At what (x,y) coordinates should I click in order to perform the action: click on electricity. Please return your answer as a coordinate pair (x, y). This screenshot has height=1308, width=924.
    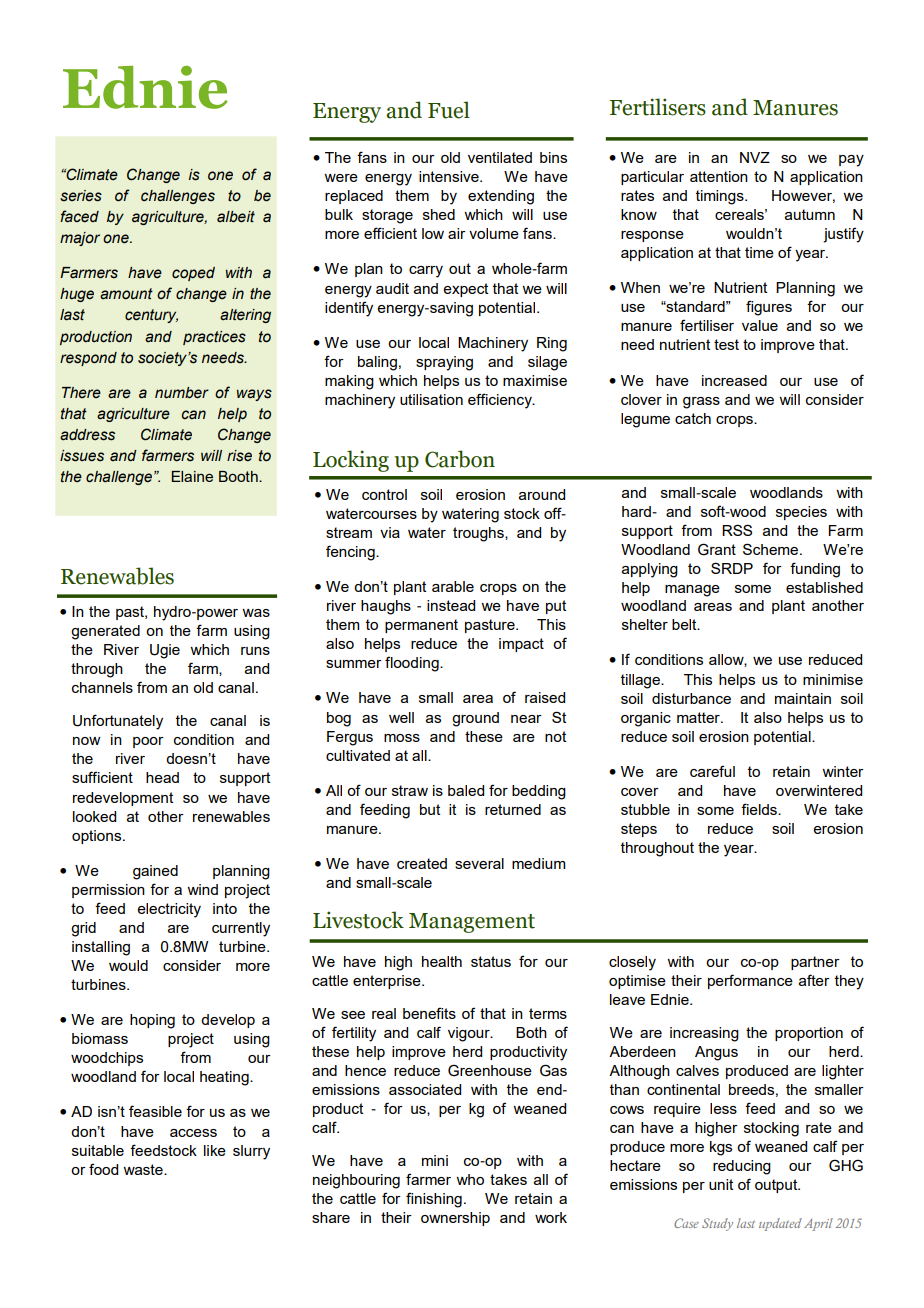
    Looking at the image, I should click on (169, 910).
